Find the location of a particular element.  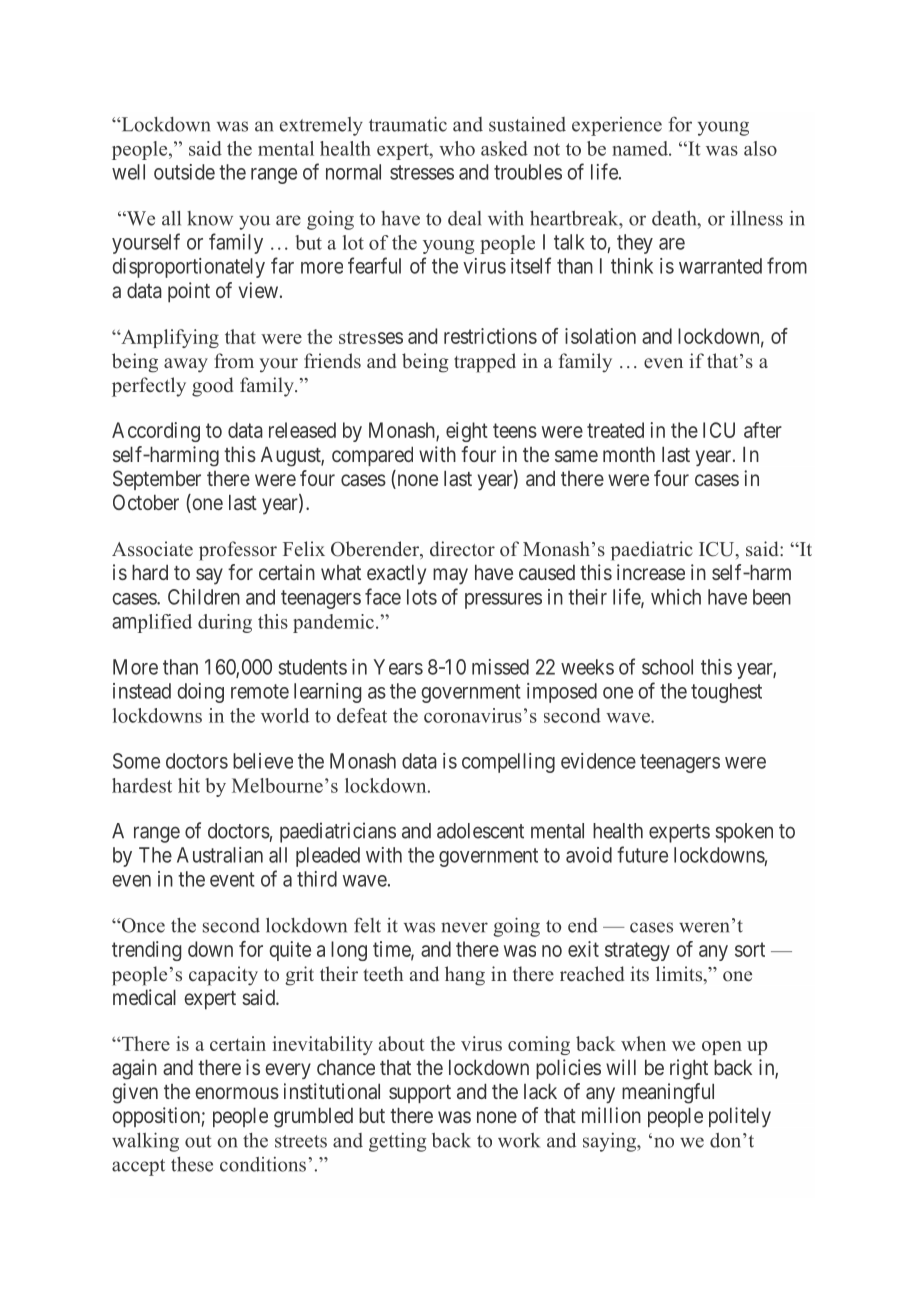

outside is located at coordinates (184, 172).
